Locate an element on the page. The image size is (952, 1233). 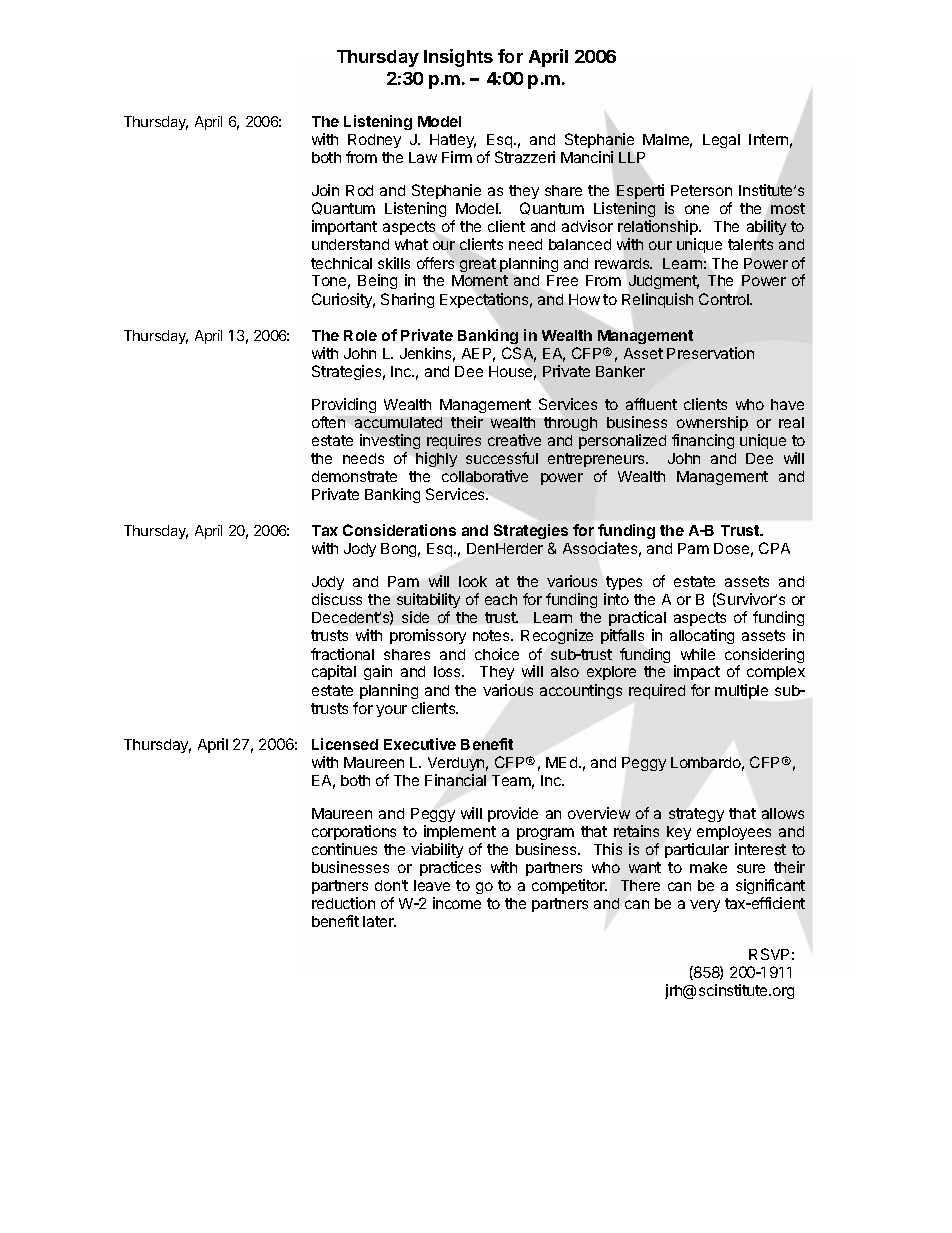
Mancini is located at coordinates (587, 157).
